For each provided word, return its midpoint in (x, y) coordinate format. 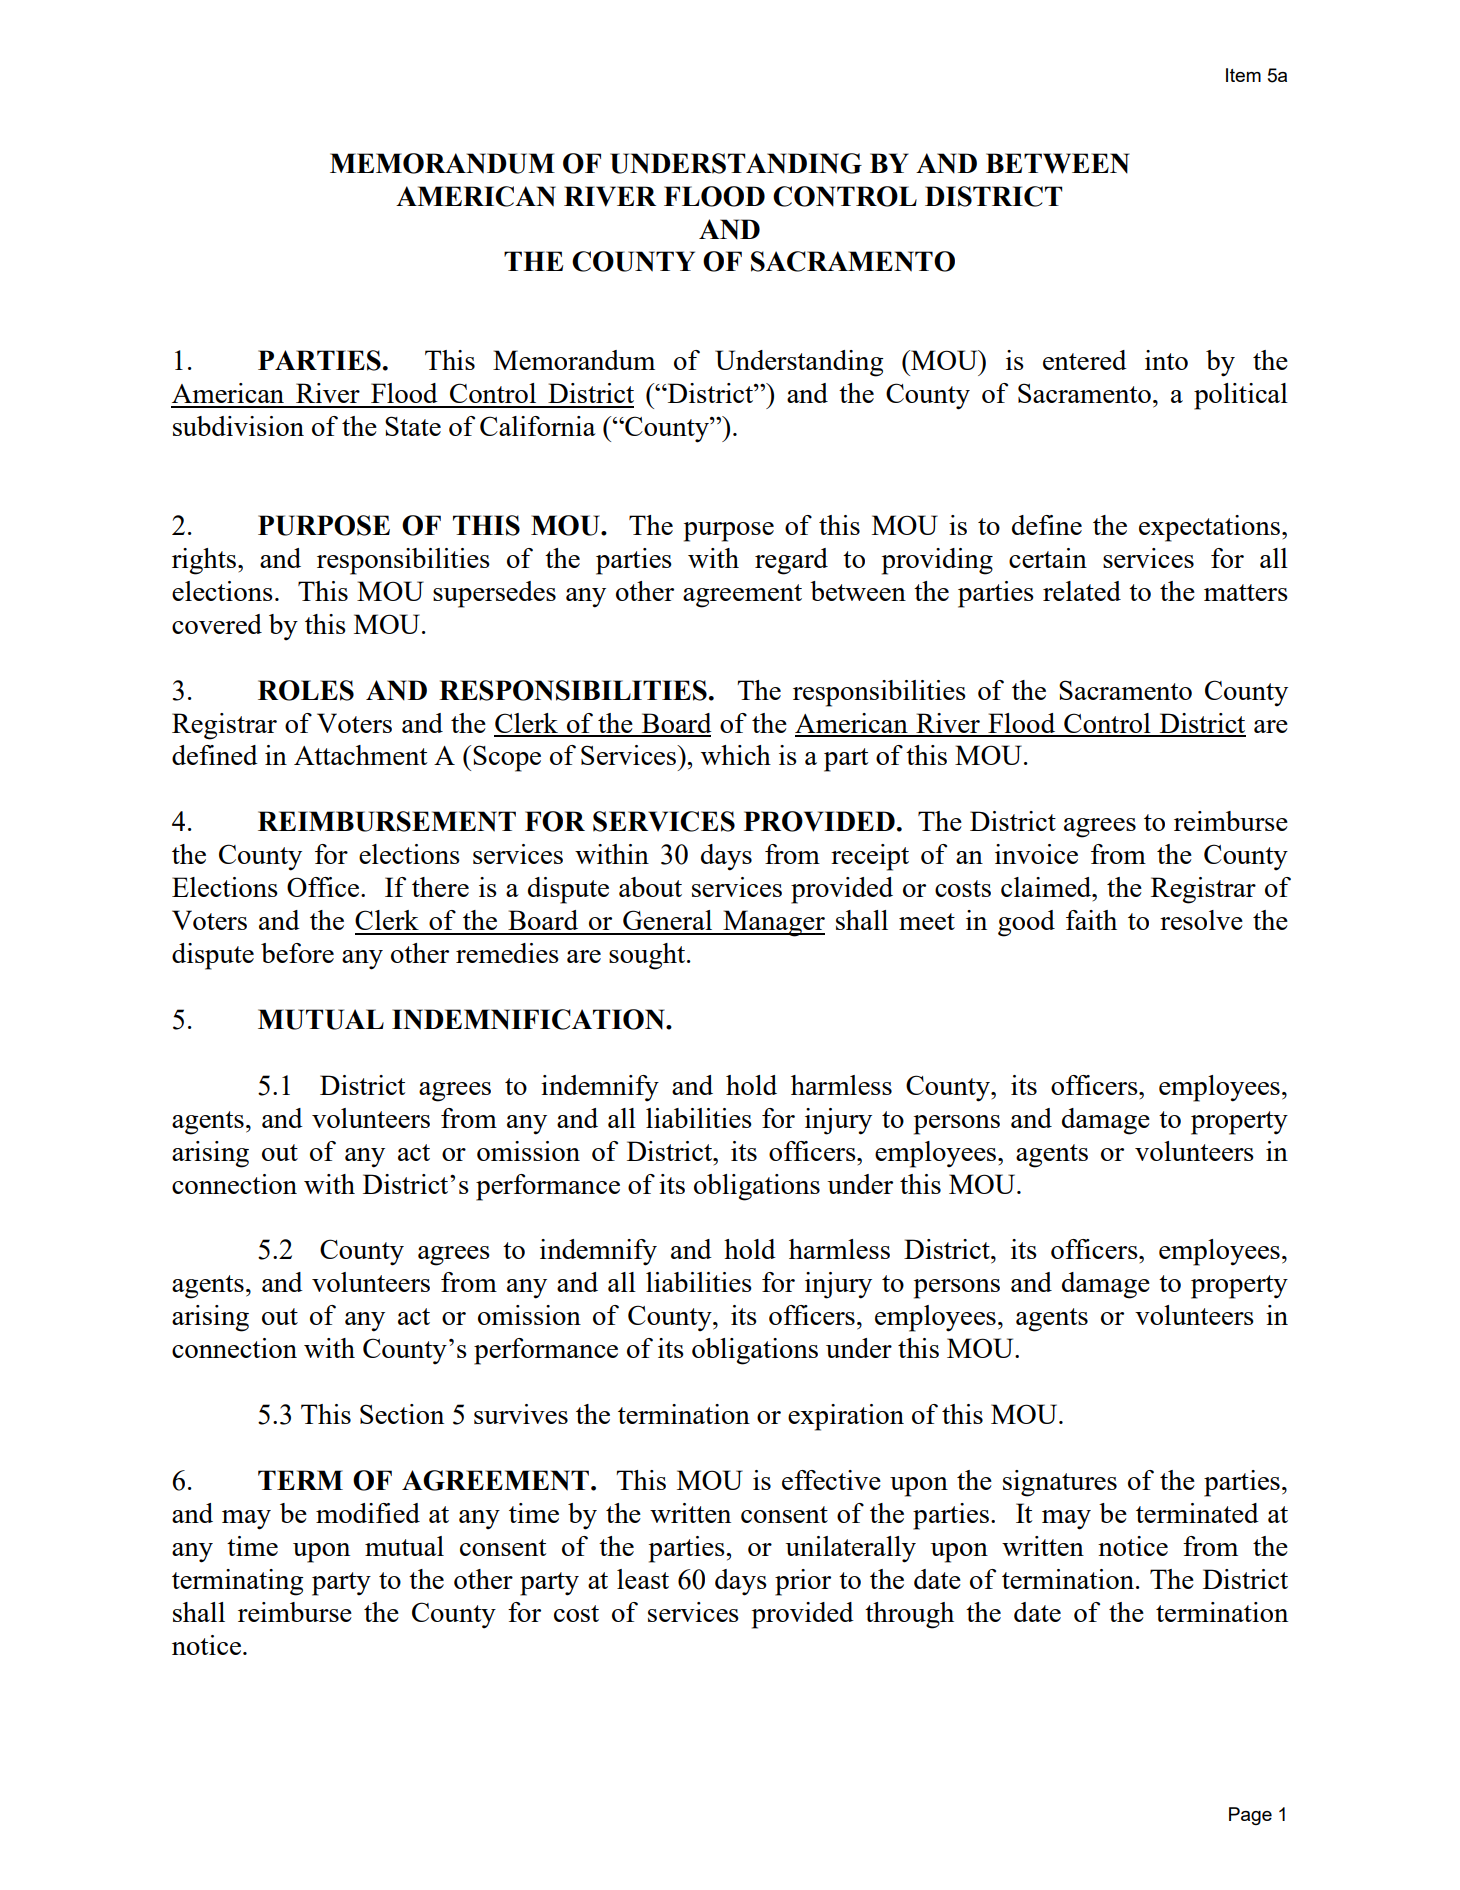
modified (368, 1513)
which (736, 755)
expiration (846, 1417)
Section (402, 1414)
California (538, 426)
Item (1243, 75)
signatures (1060, 1483)
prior (803, 1582)
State (413, 426)
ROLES (306, 690)
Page (1250, 1816)
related (1082, 591)
